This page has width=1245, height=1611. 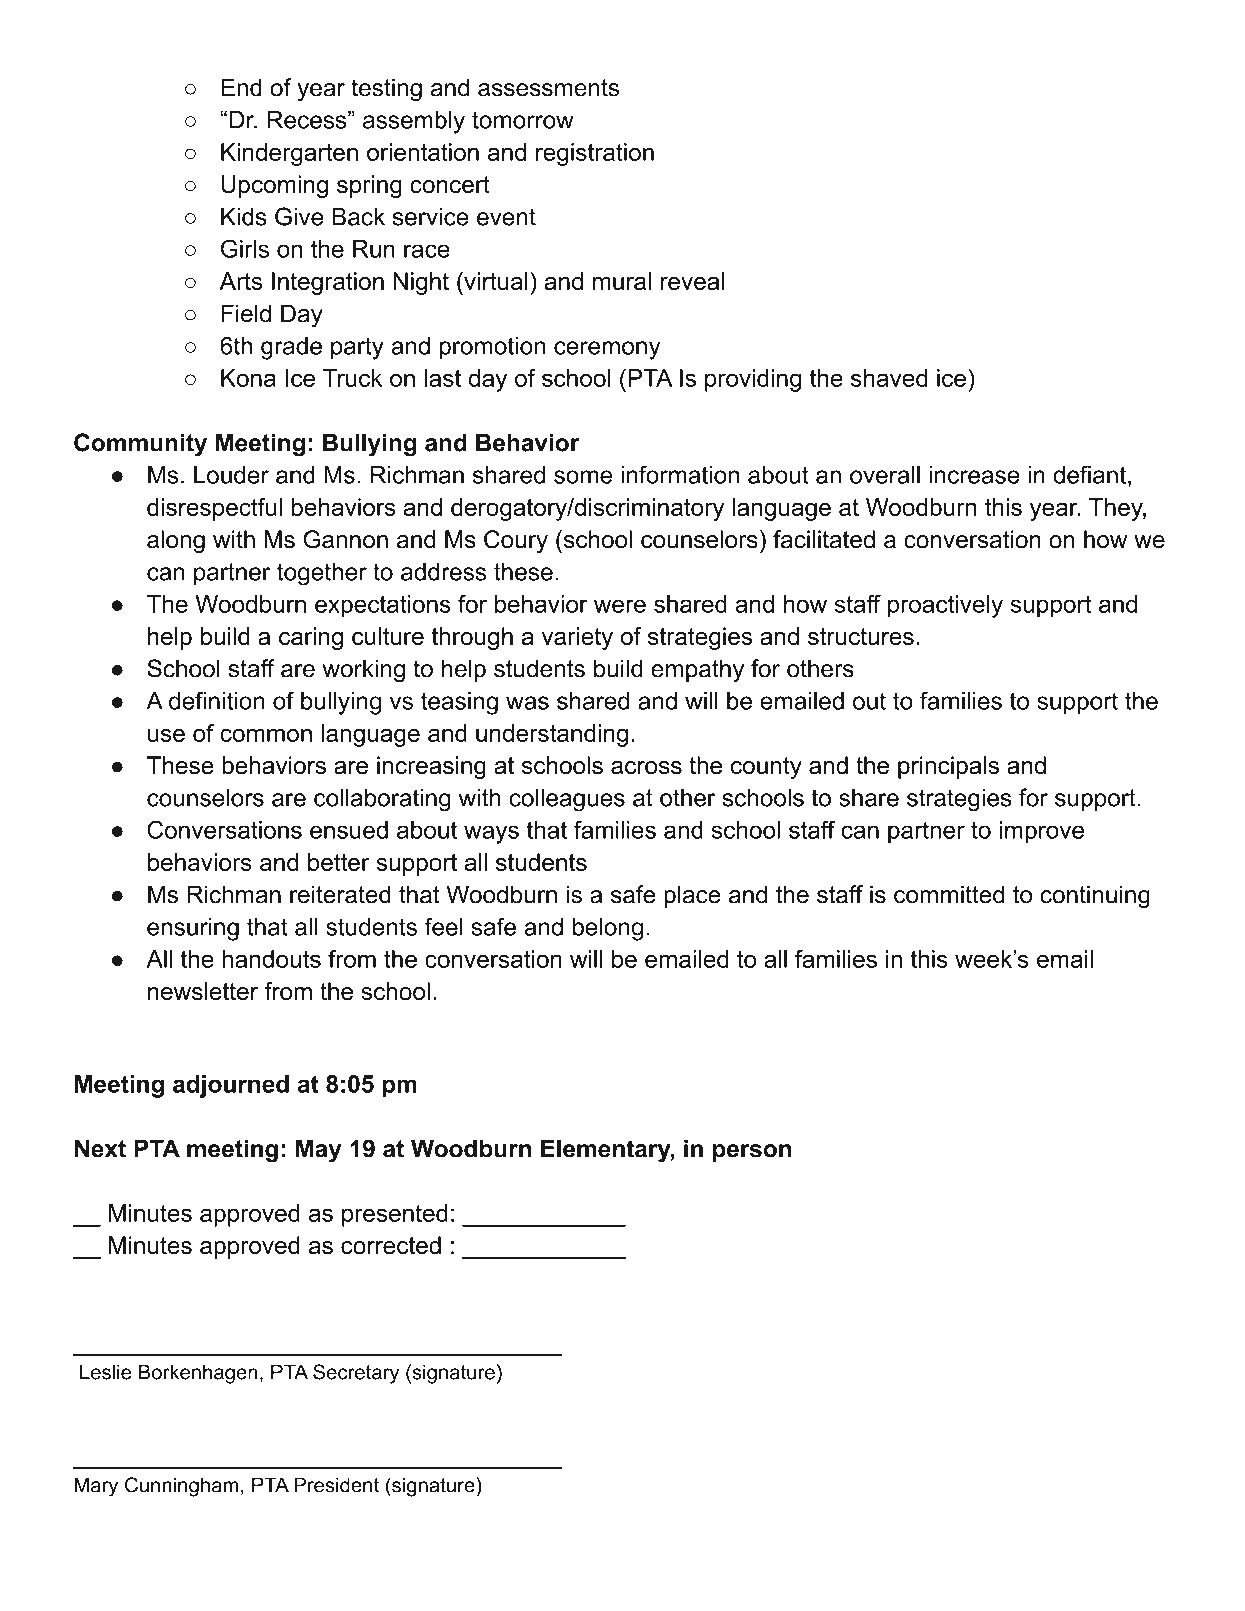 I want to click on colleagues, so click(x=567, y=800).
